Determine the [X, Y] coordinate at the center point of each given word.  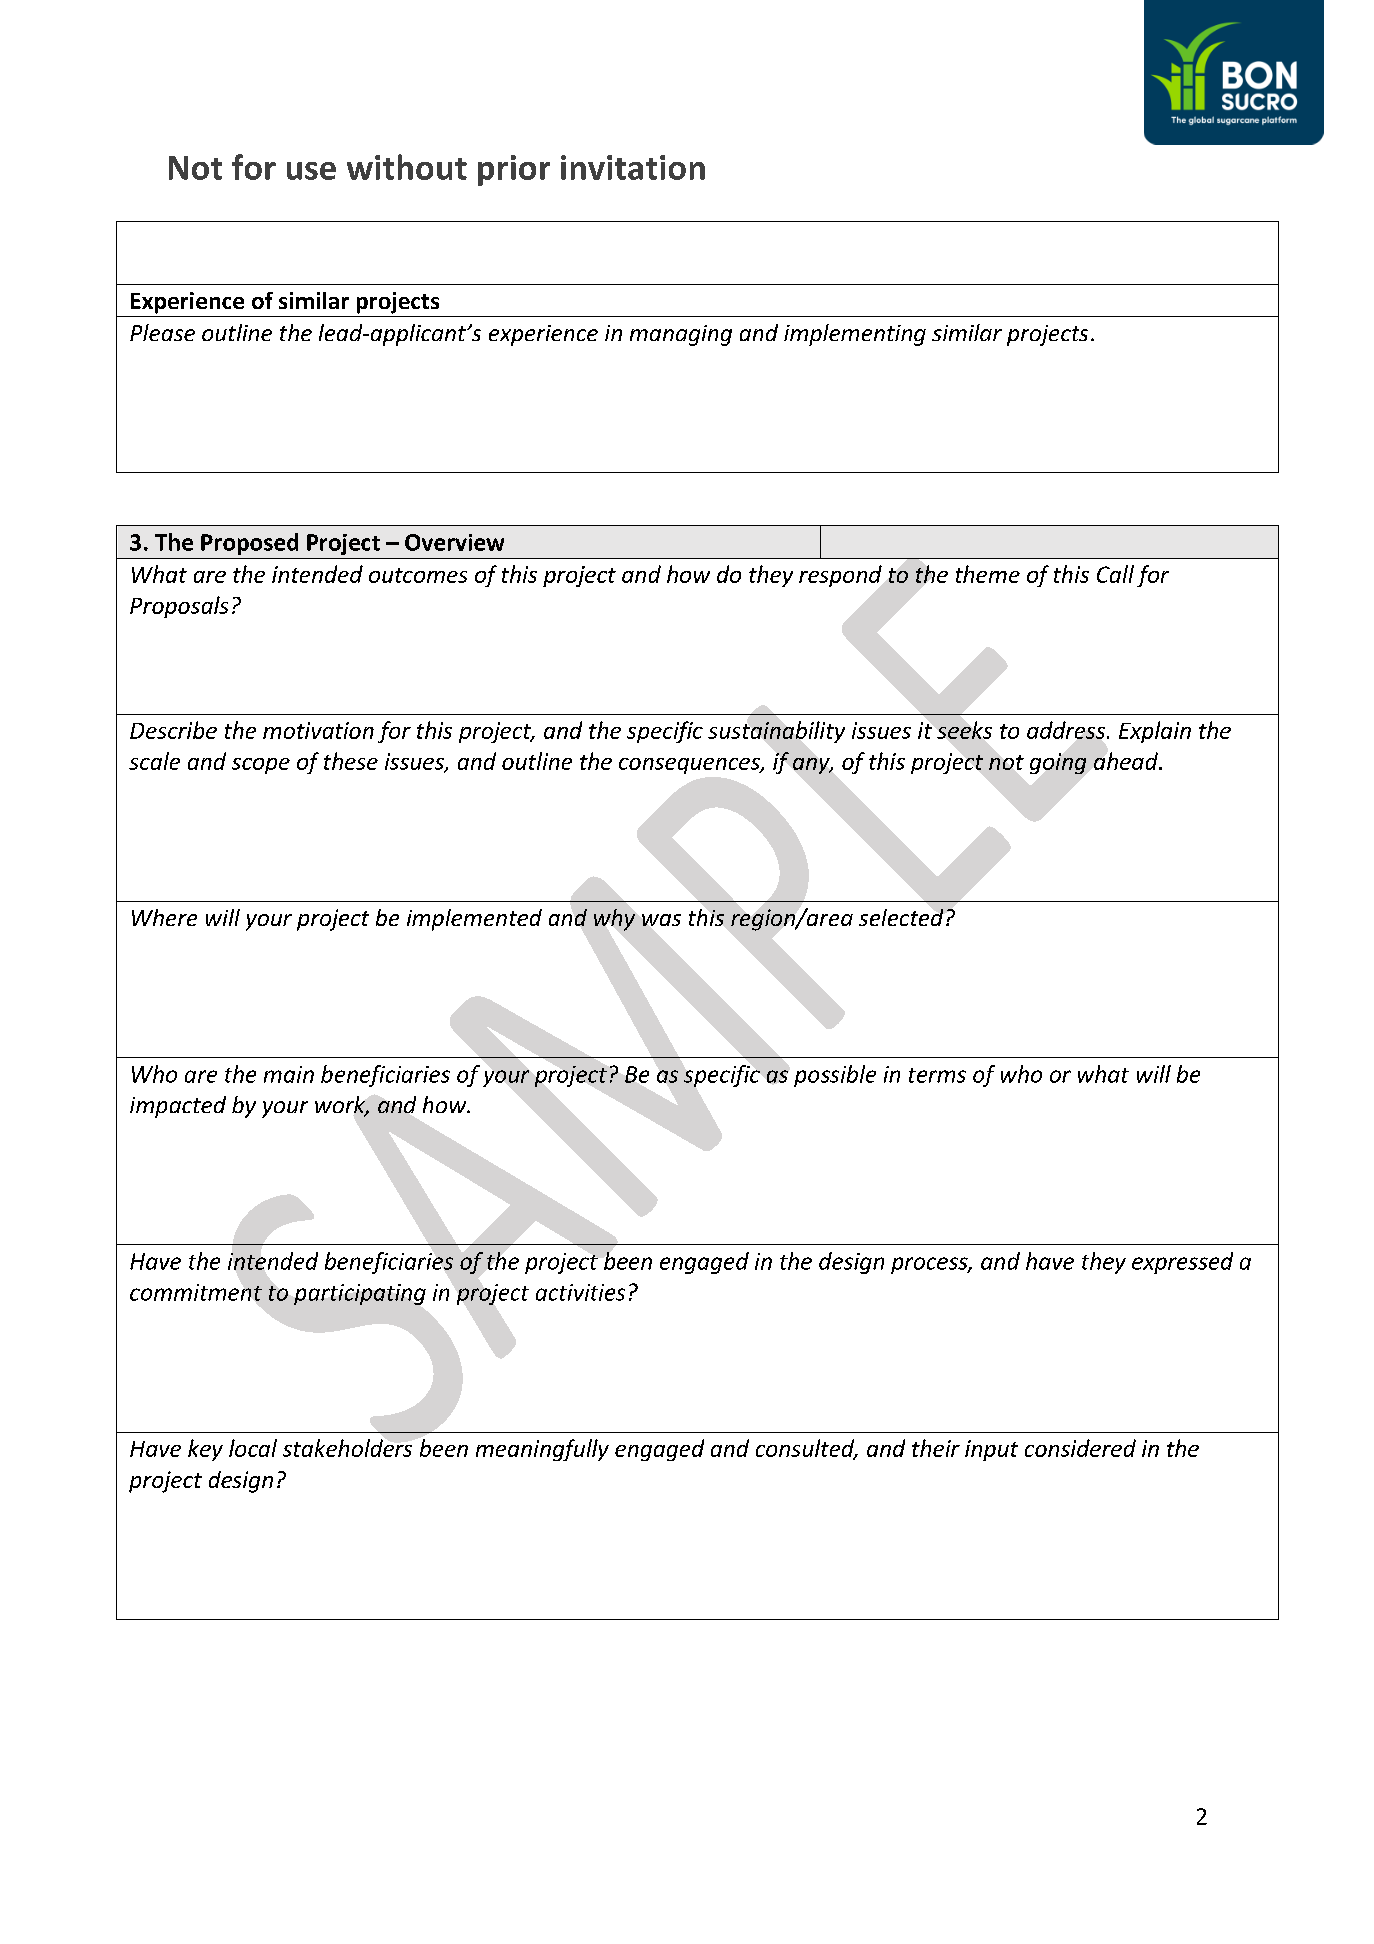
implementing [855, 335]
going [1058, 763]
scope [261, 766]
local [253, 1448]
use [311, 171]
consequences [690, 766]
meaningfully [542, 1450]
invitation [633, 167]
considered [1080, 1448]
